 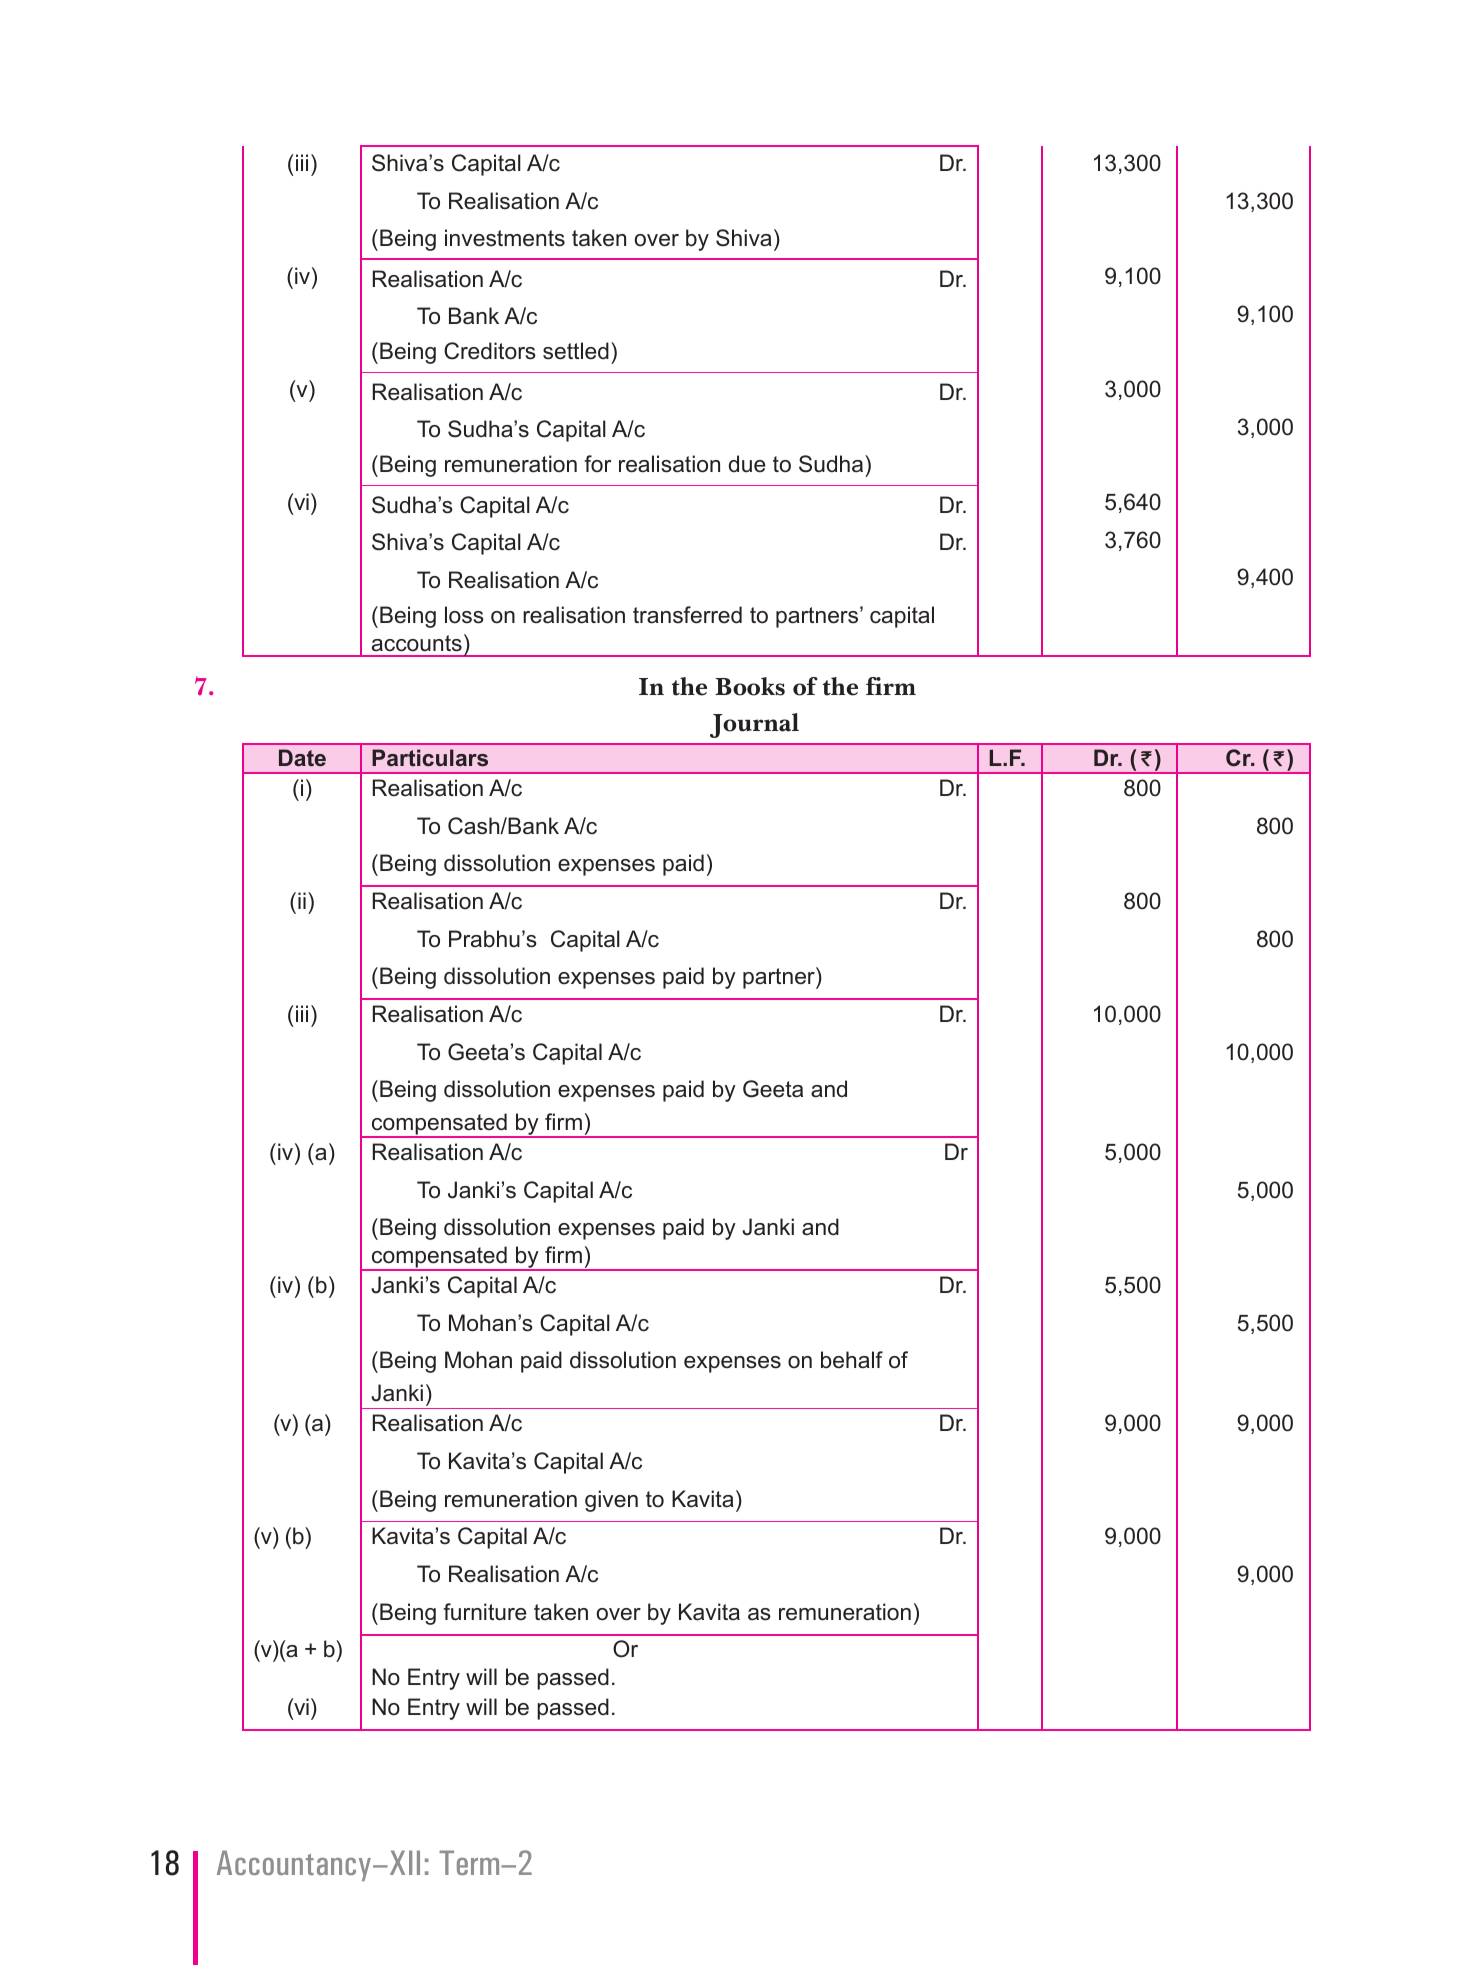 What do you see at coordinates (417, 643) in the screenshot?
I see `accounts` at bounding box center [417, 643].
